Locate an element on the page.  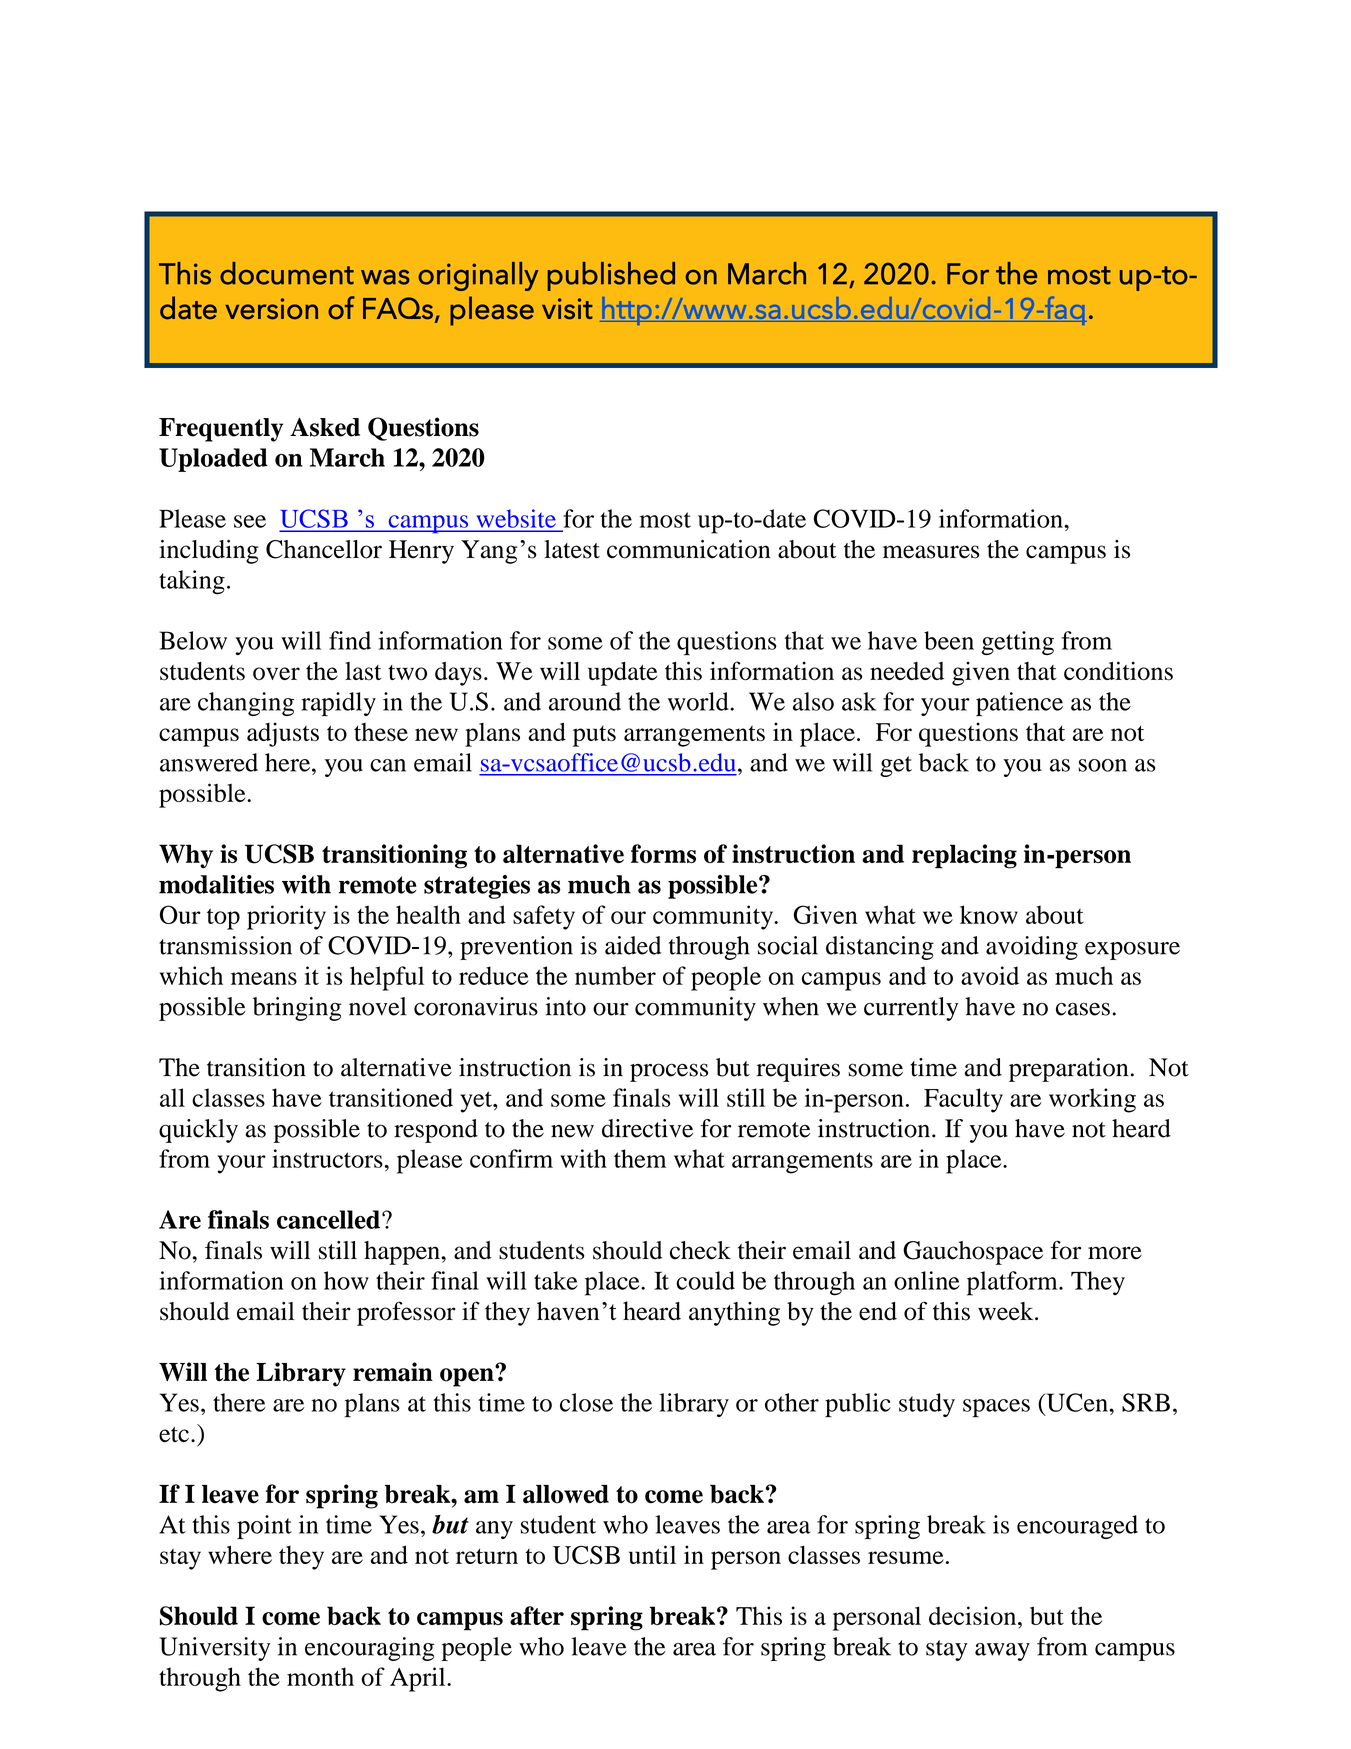
until is located at coordinates (652, 1554).
